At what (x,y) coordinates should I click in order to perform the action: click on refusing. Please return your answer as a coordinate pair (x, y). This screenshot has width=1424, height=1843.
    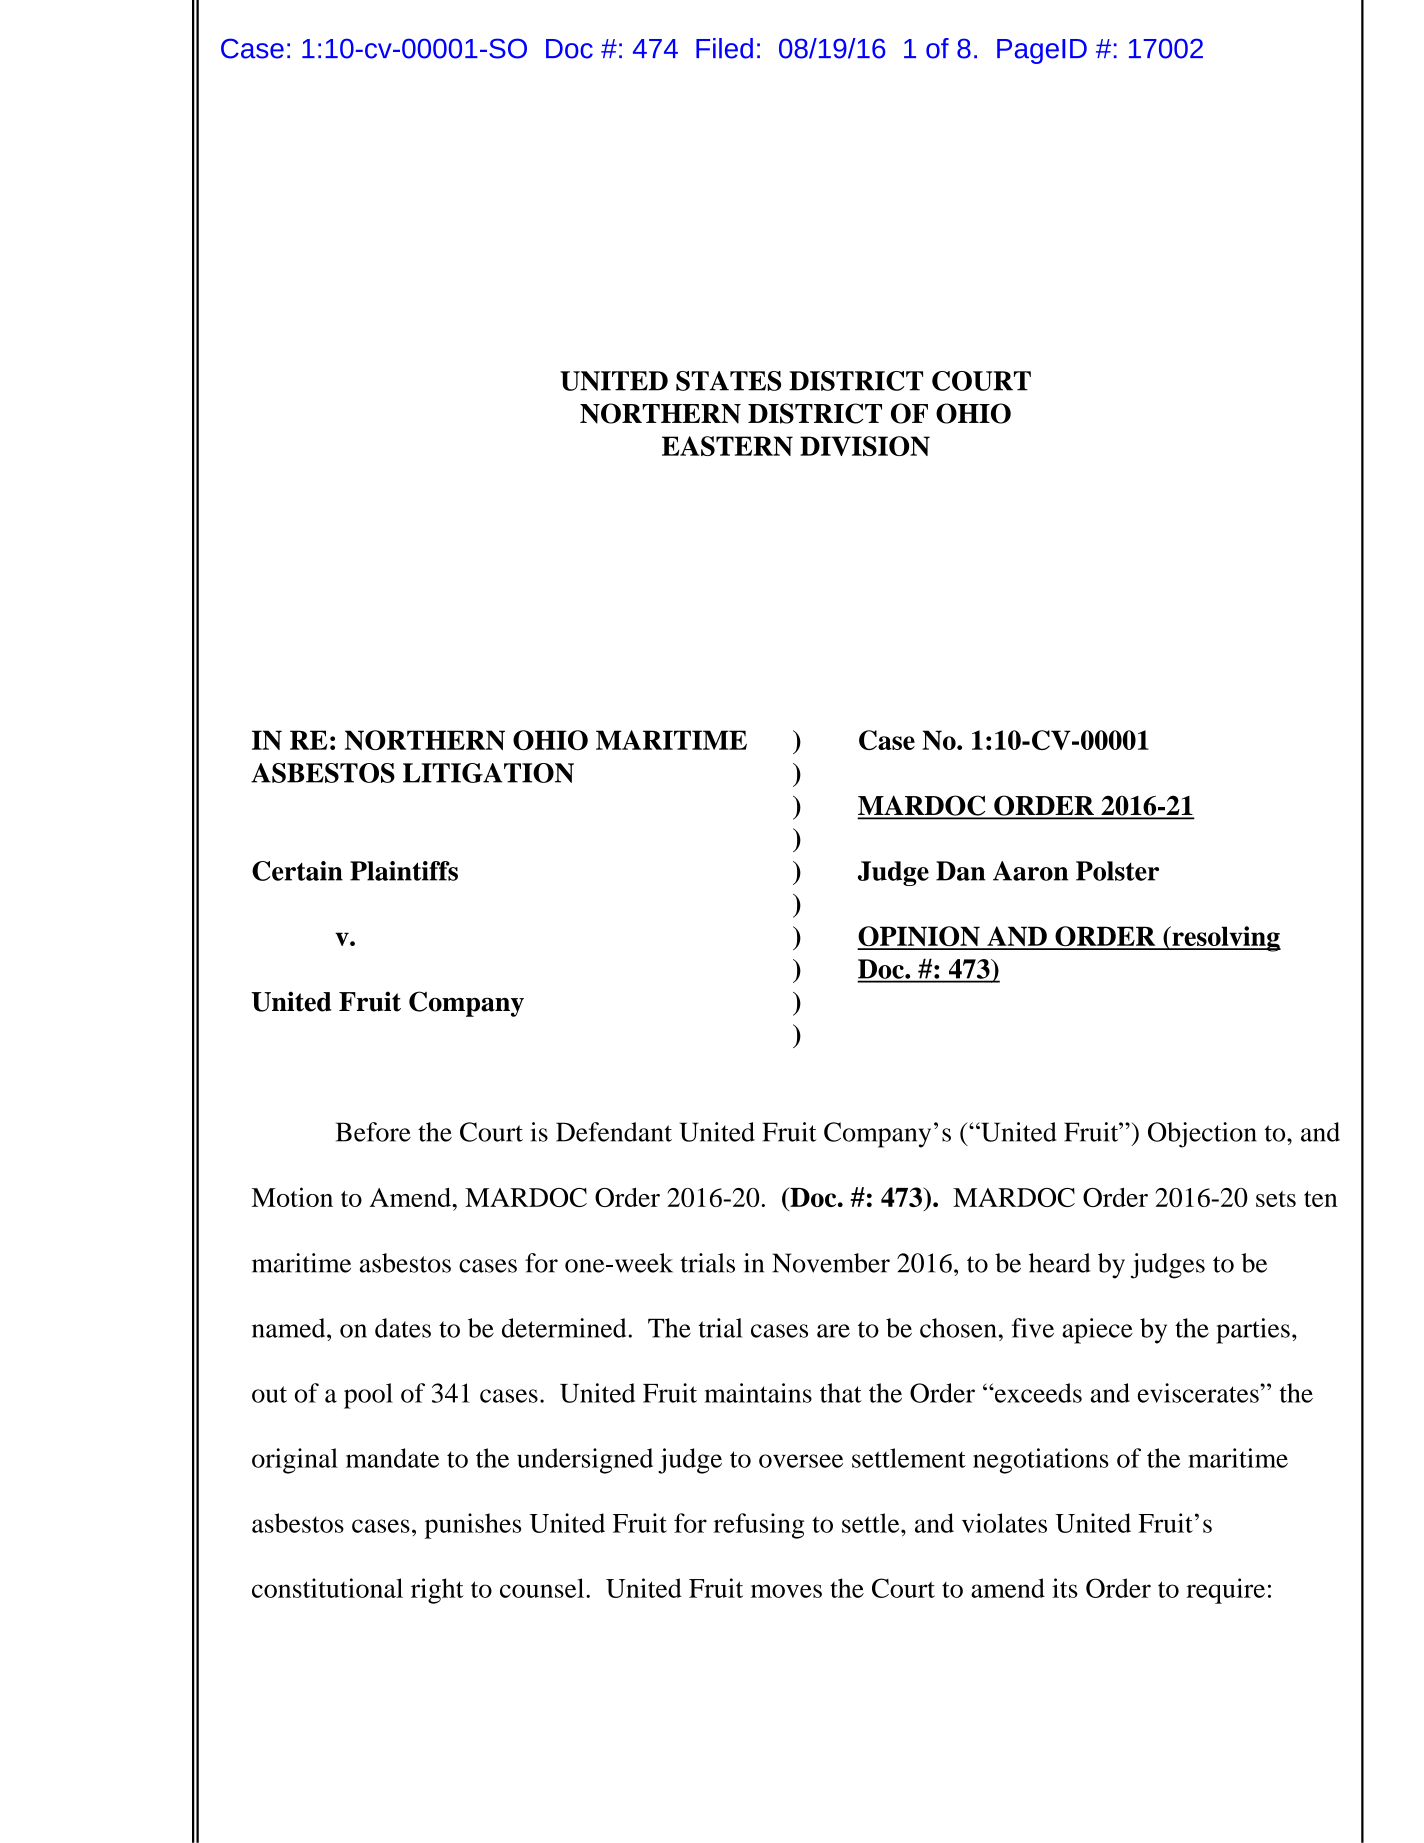
    Looking at the image, I should click on (758, 1526).
